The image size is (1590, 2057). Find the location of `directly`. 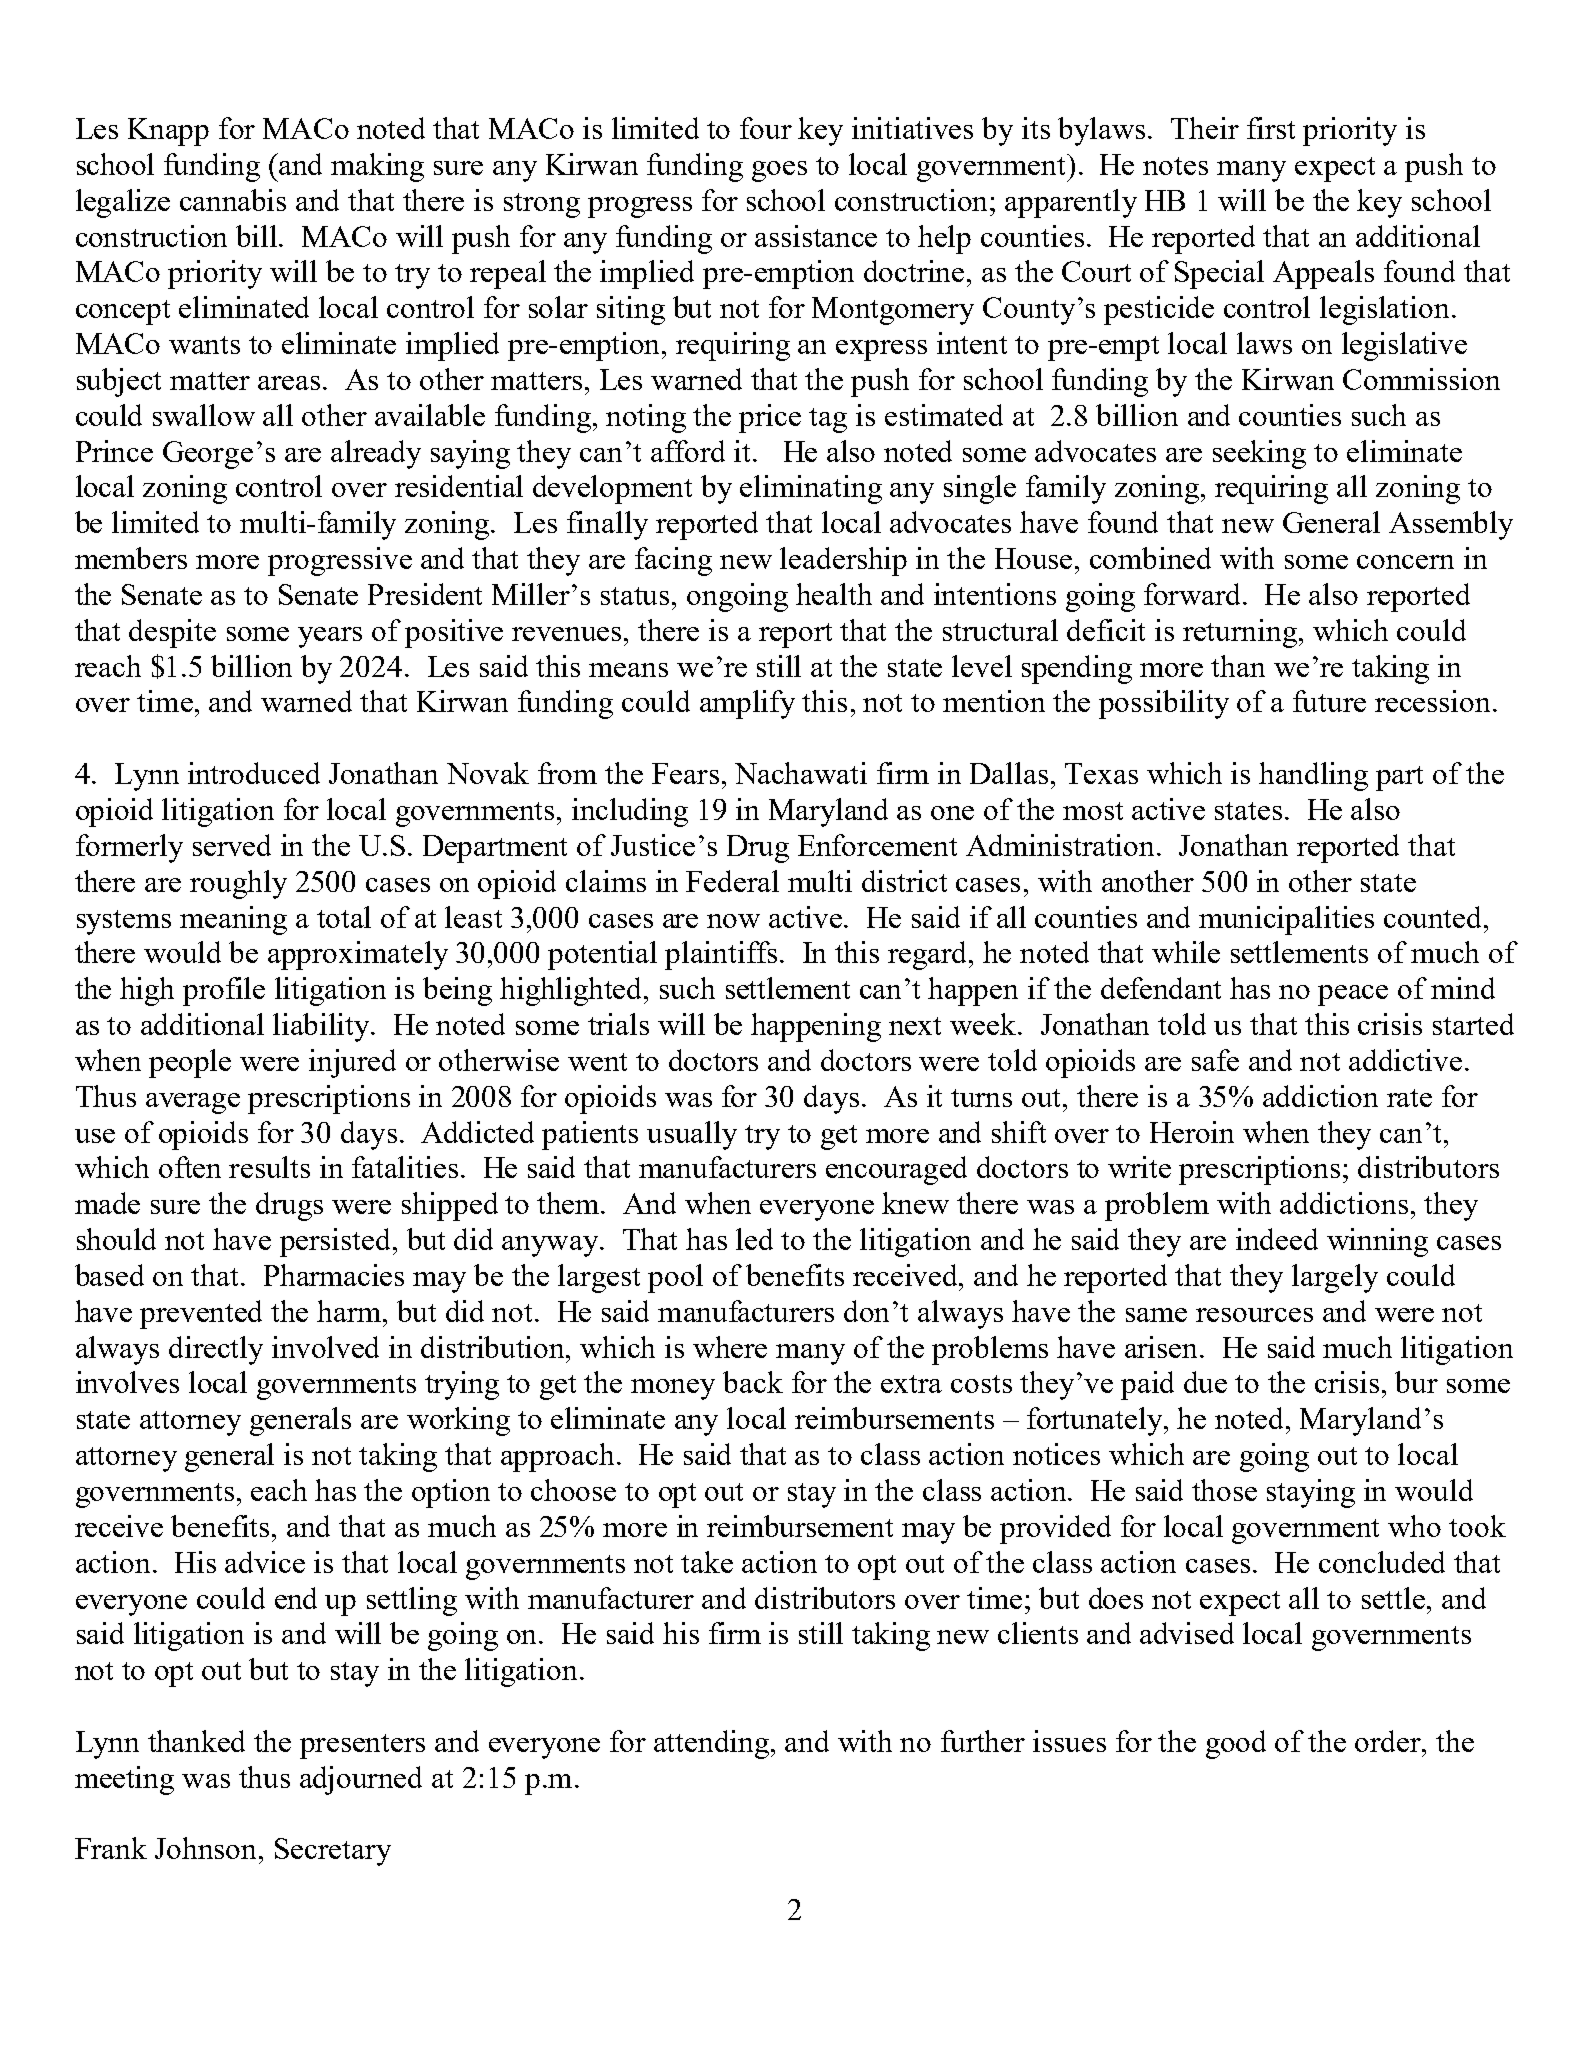

directly is located at coordinates (216, 1350).
